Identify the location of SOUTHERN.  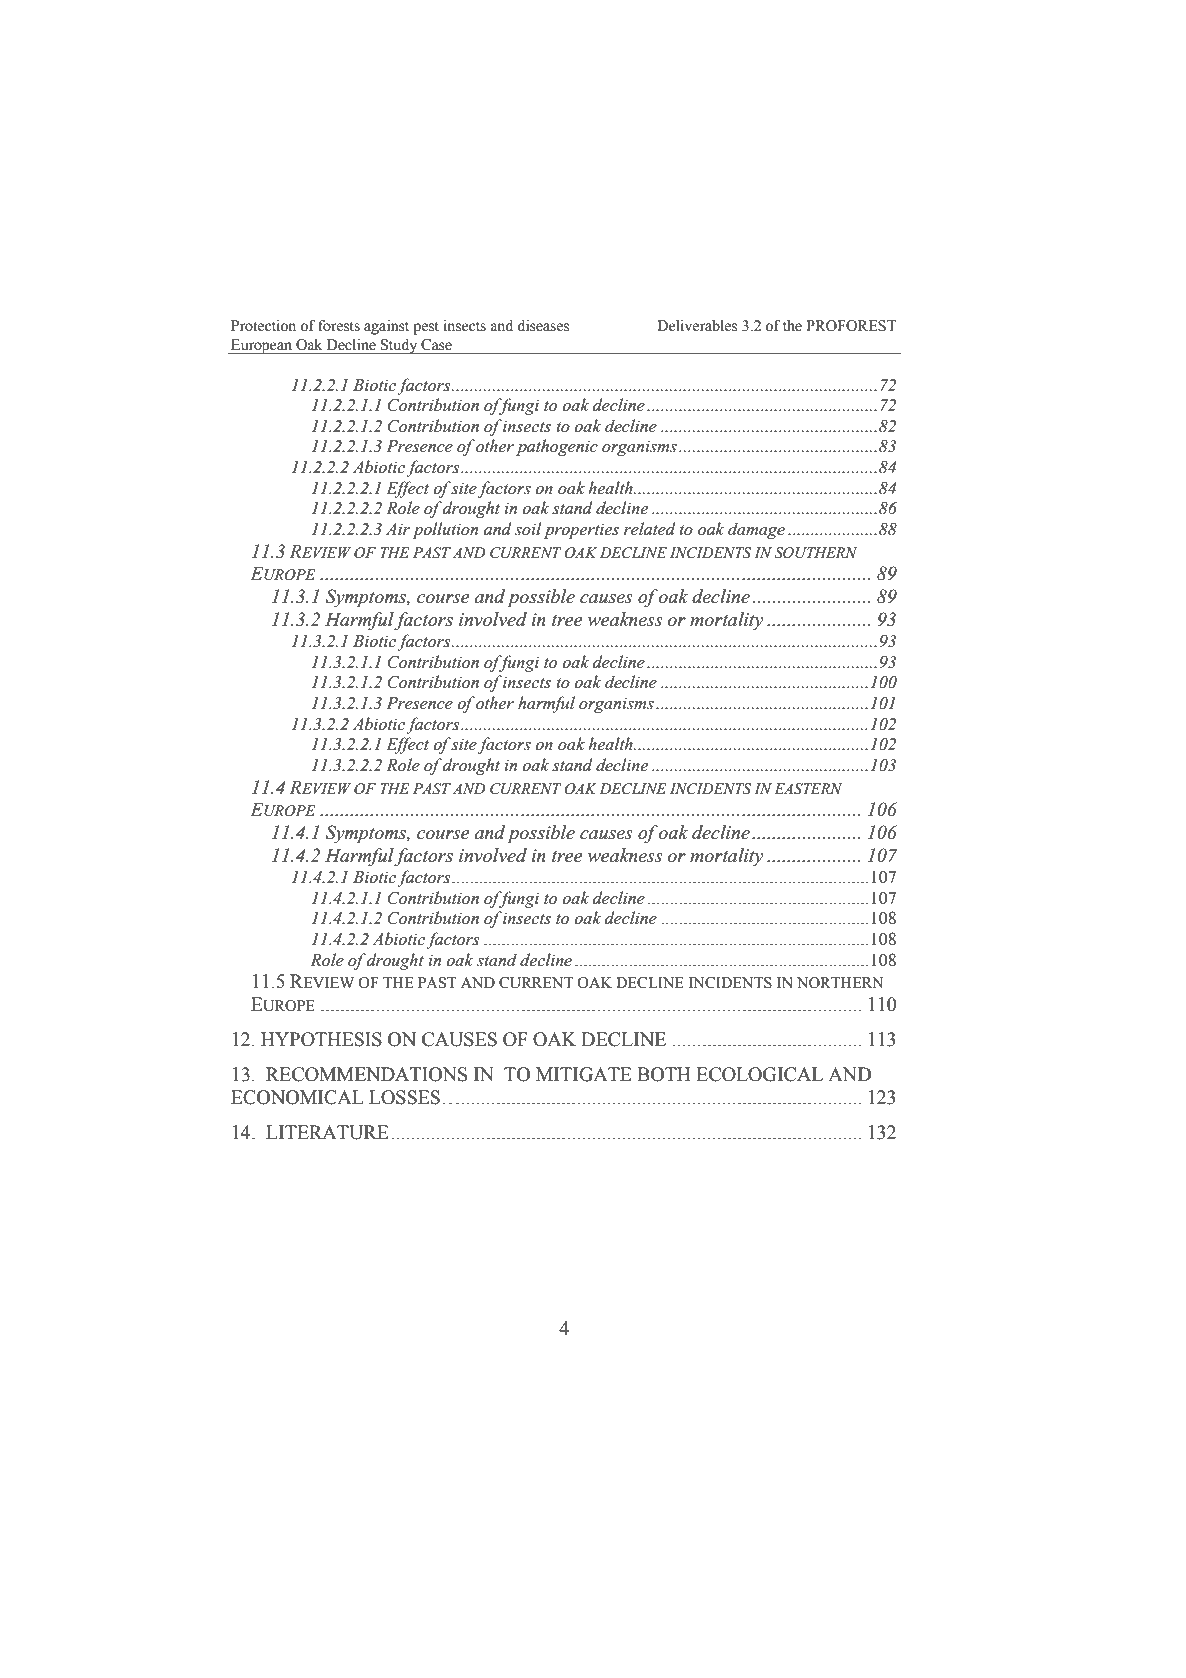
(816, 553).
